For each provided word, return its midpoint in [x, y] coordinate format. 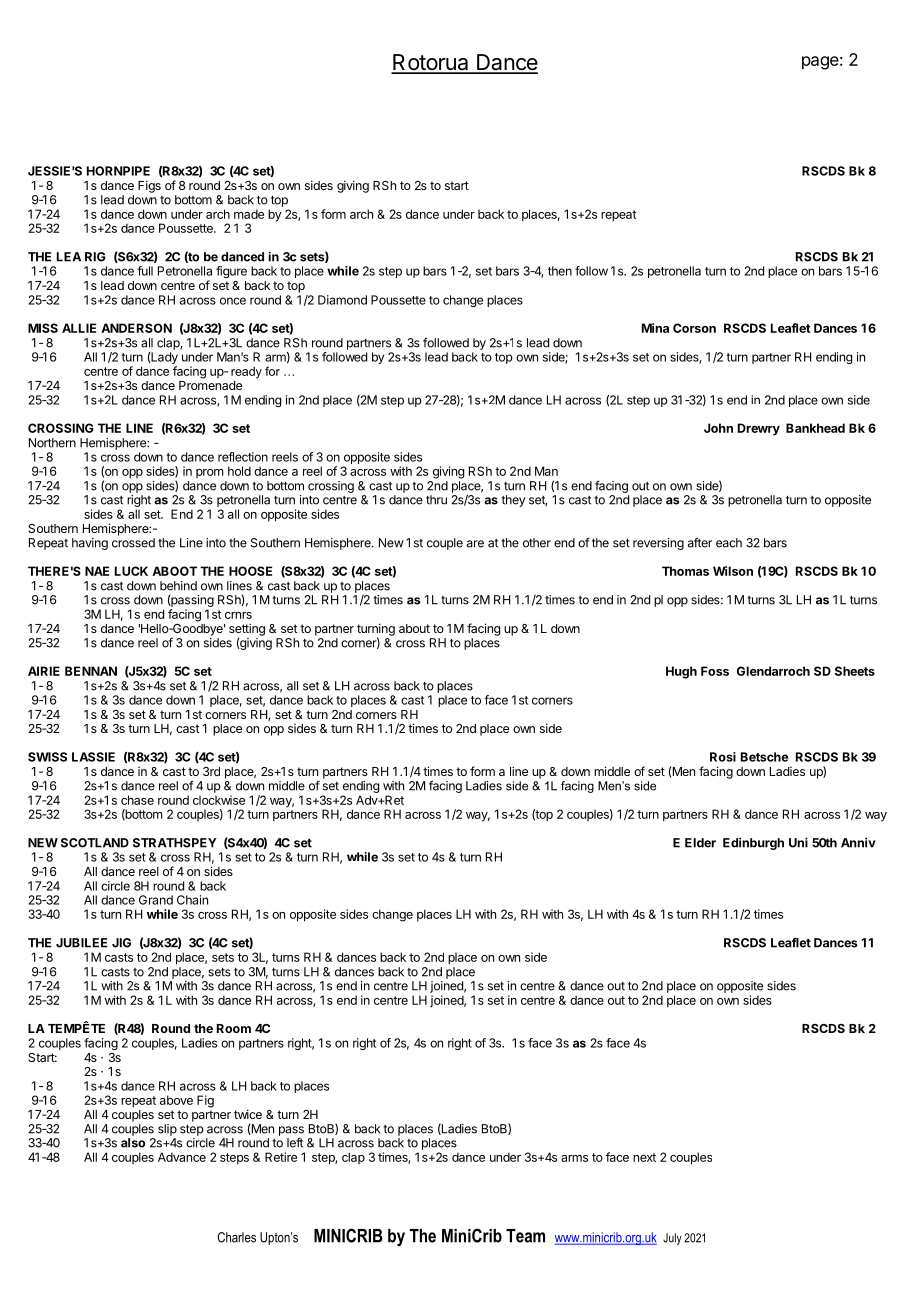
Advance [182, 1157]
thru [436, 500]
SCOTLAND [95, 843]
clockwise [219, 800]
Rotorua [431, 63]
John [718, 428]
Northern [52, 443]
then [560, 271]
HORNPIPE [118, 171]
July [672, 1239]
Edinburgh [753, 844]
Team [525, 1236]
